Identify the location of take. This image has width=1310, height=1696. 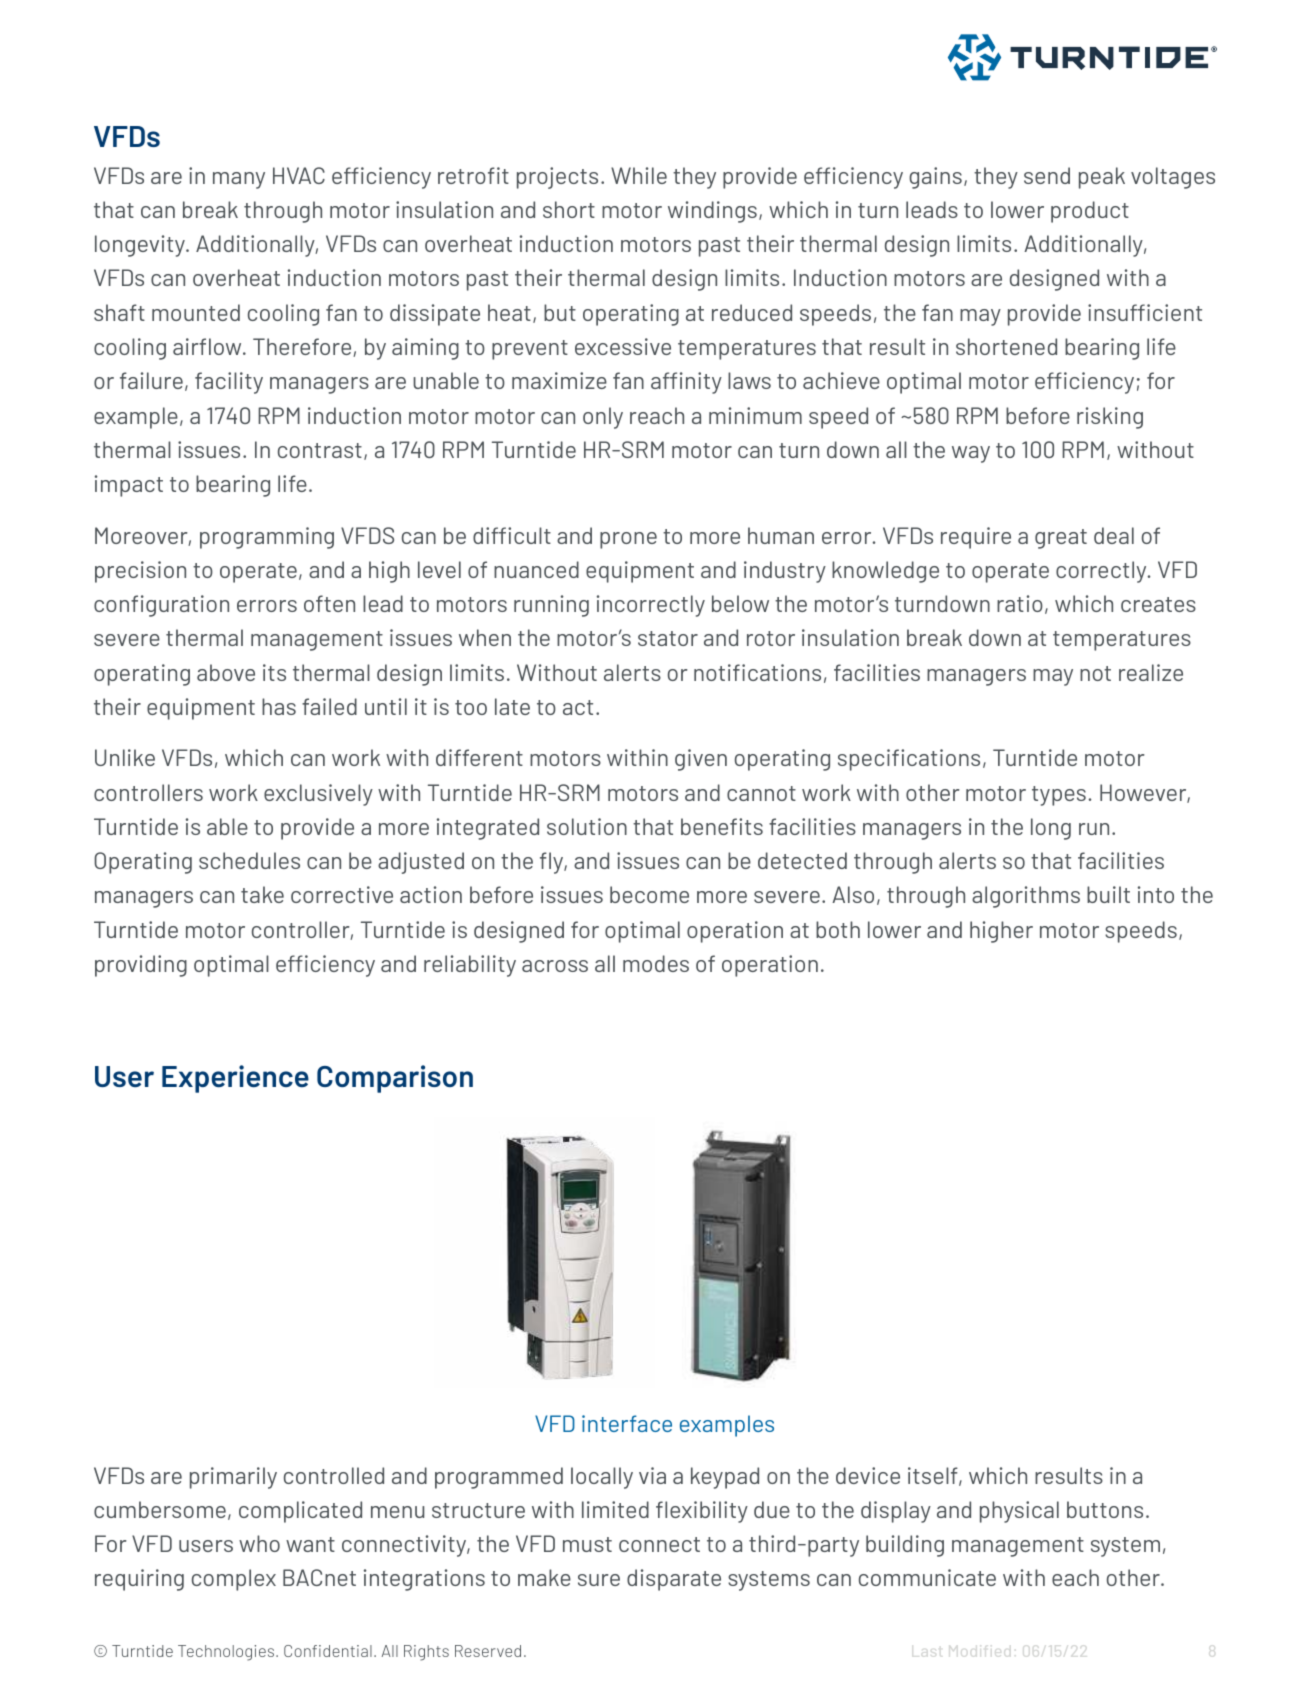
(262, 894).
